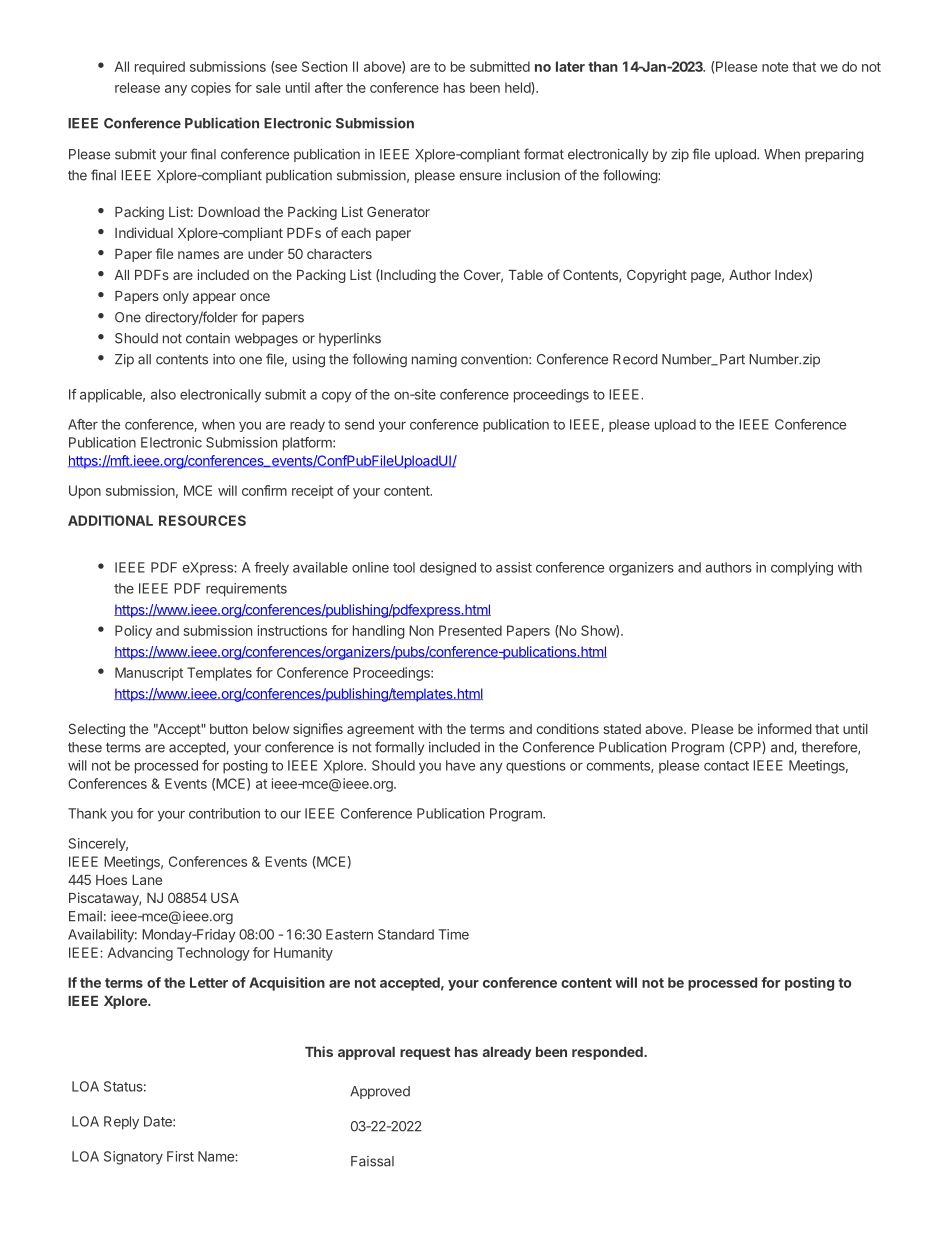 The width and height of the screenshot is (952, 1233). I want to click on copies, so click(211, 89).
